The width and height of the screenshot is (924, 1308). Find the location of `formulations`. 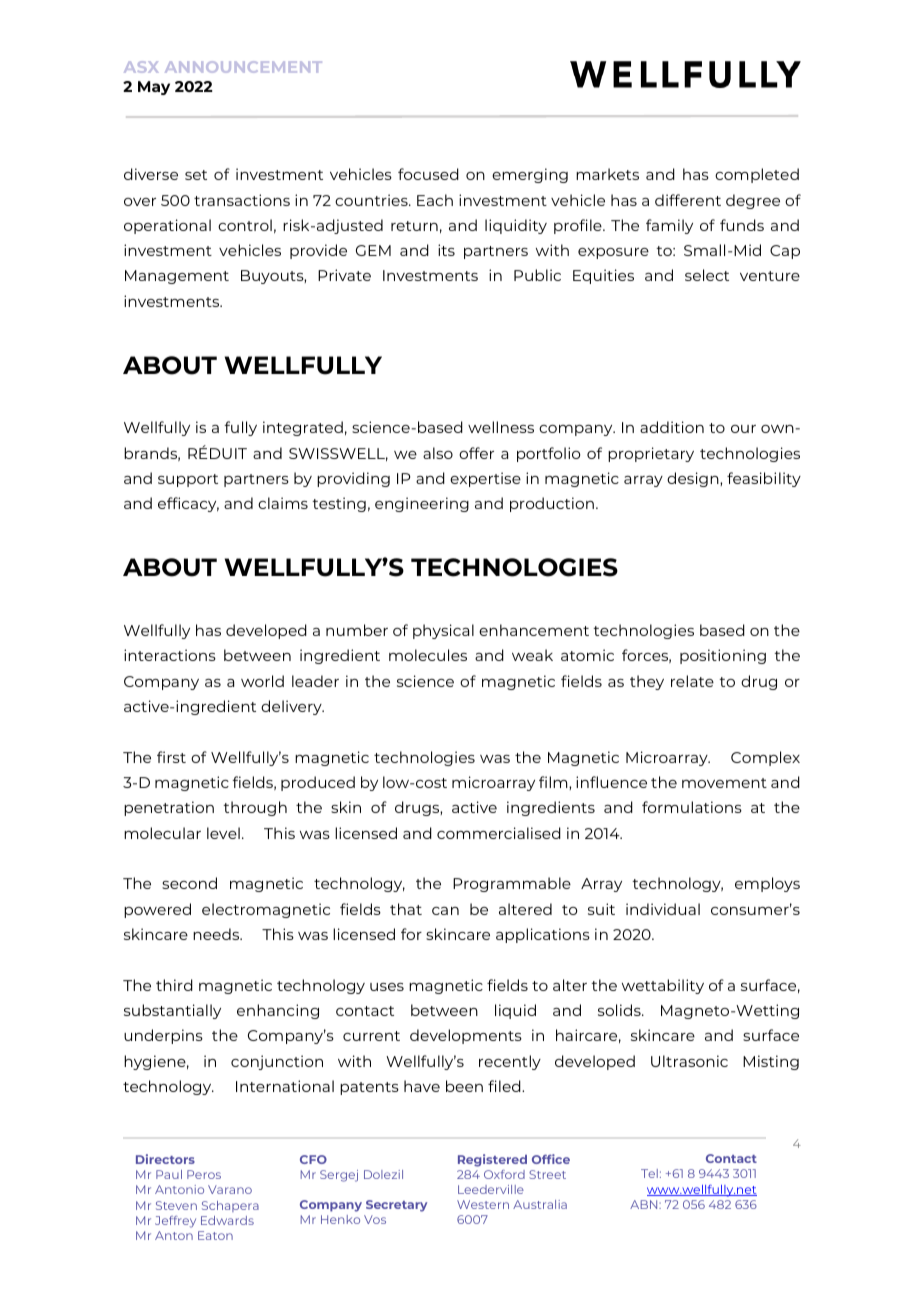

formulations is located at coordinates (692, 807).
